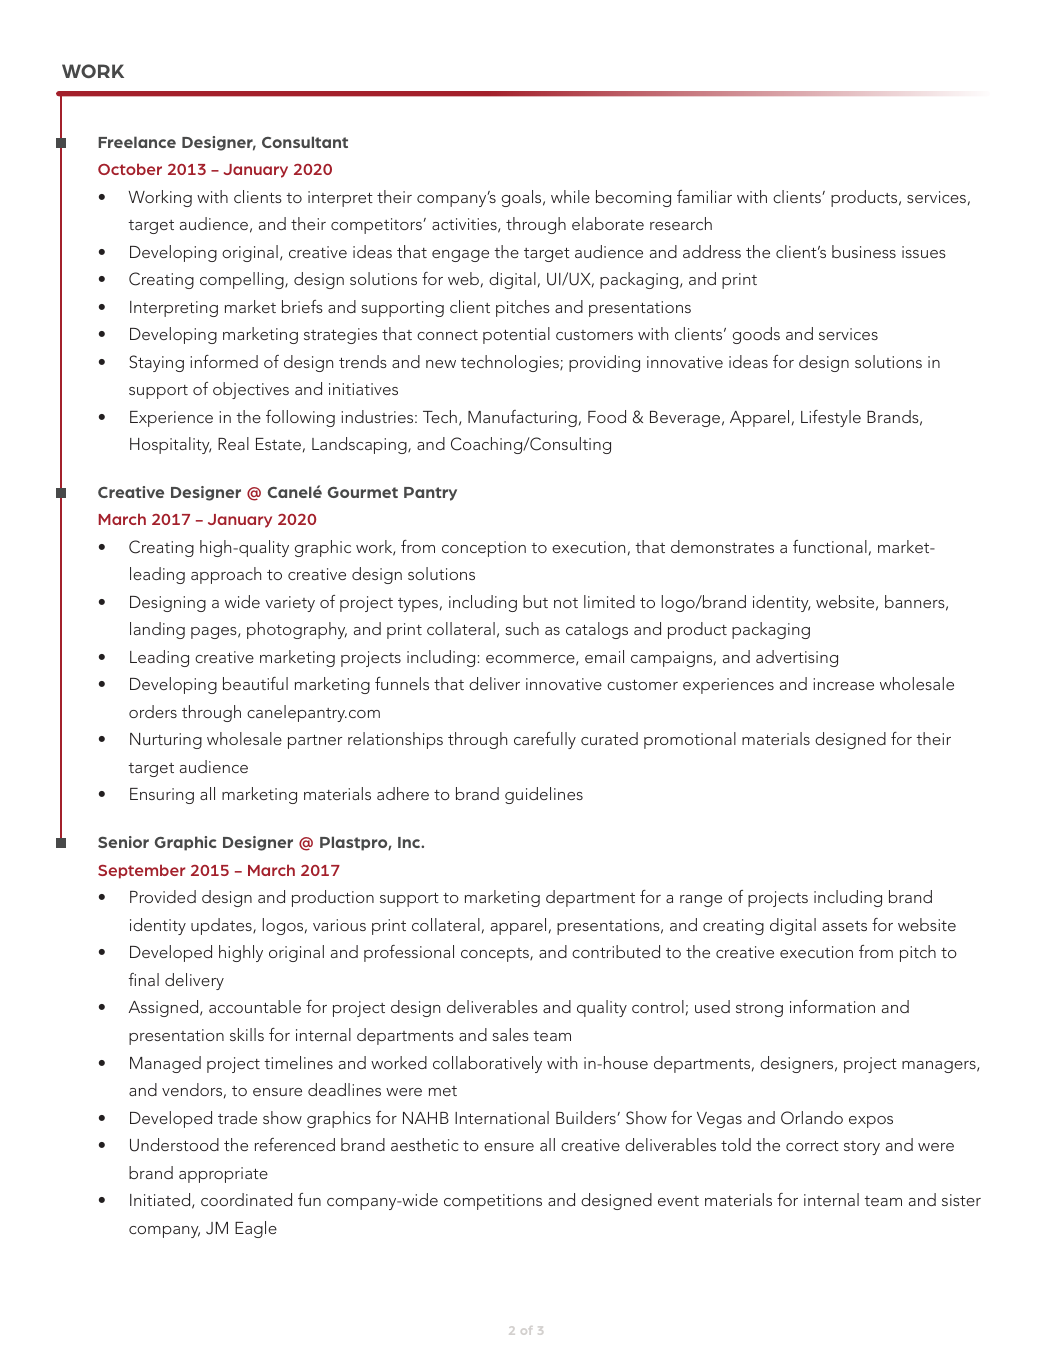 The width and height of the image is (1052, 1362). What do you see at coordinates (496, 955) in the image?
I see `concepts` at bounding box center [496, 955].
